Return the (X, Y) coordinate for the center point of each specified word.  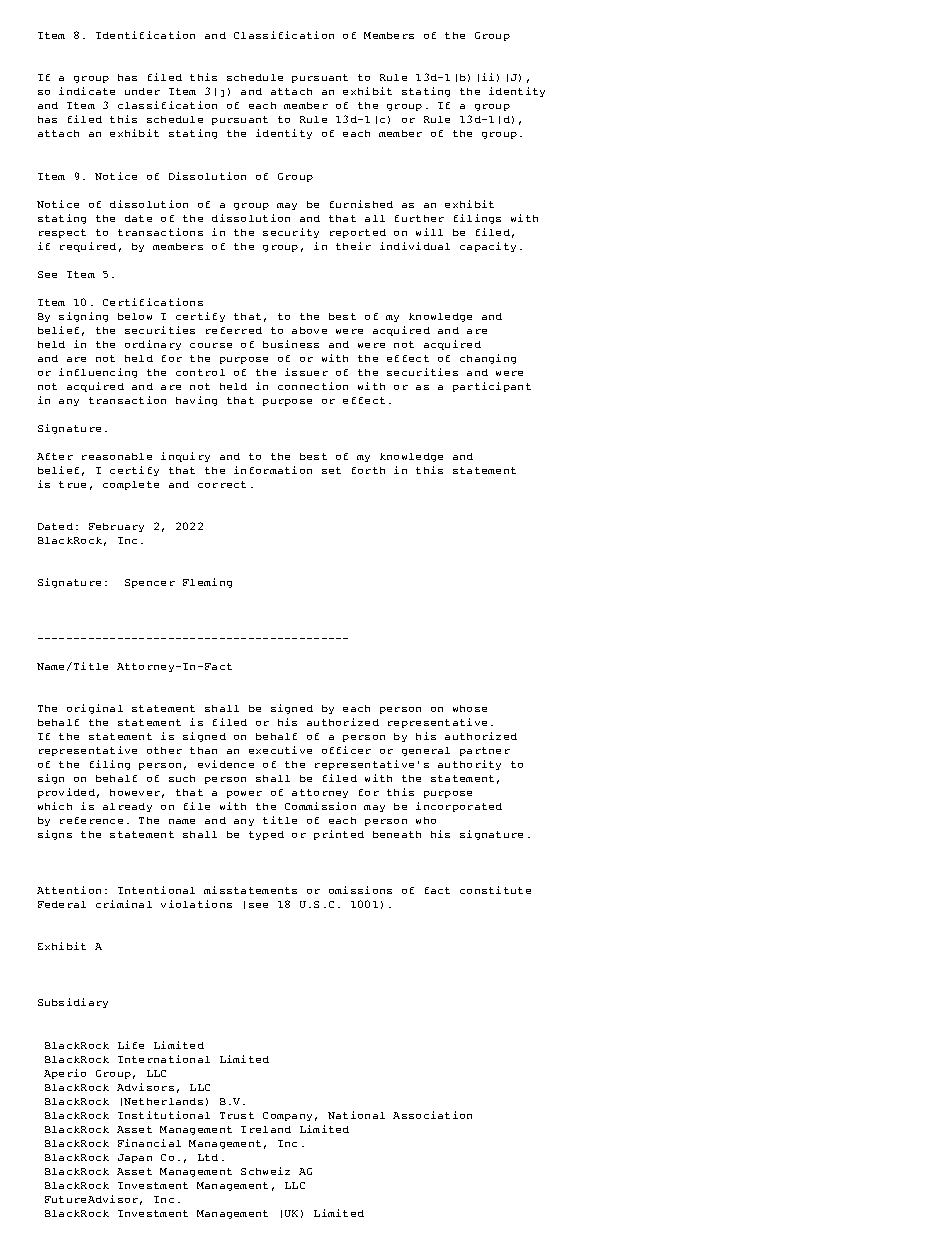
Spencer (150, 583)
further (419, 218)
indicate (87, 91)
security (291, 233)
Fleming (207, 583)
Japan (135, 1158)
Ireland (266, 1129)
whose (470, 708)
